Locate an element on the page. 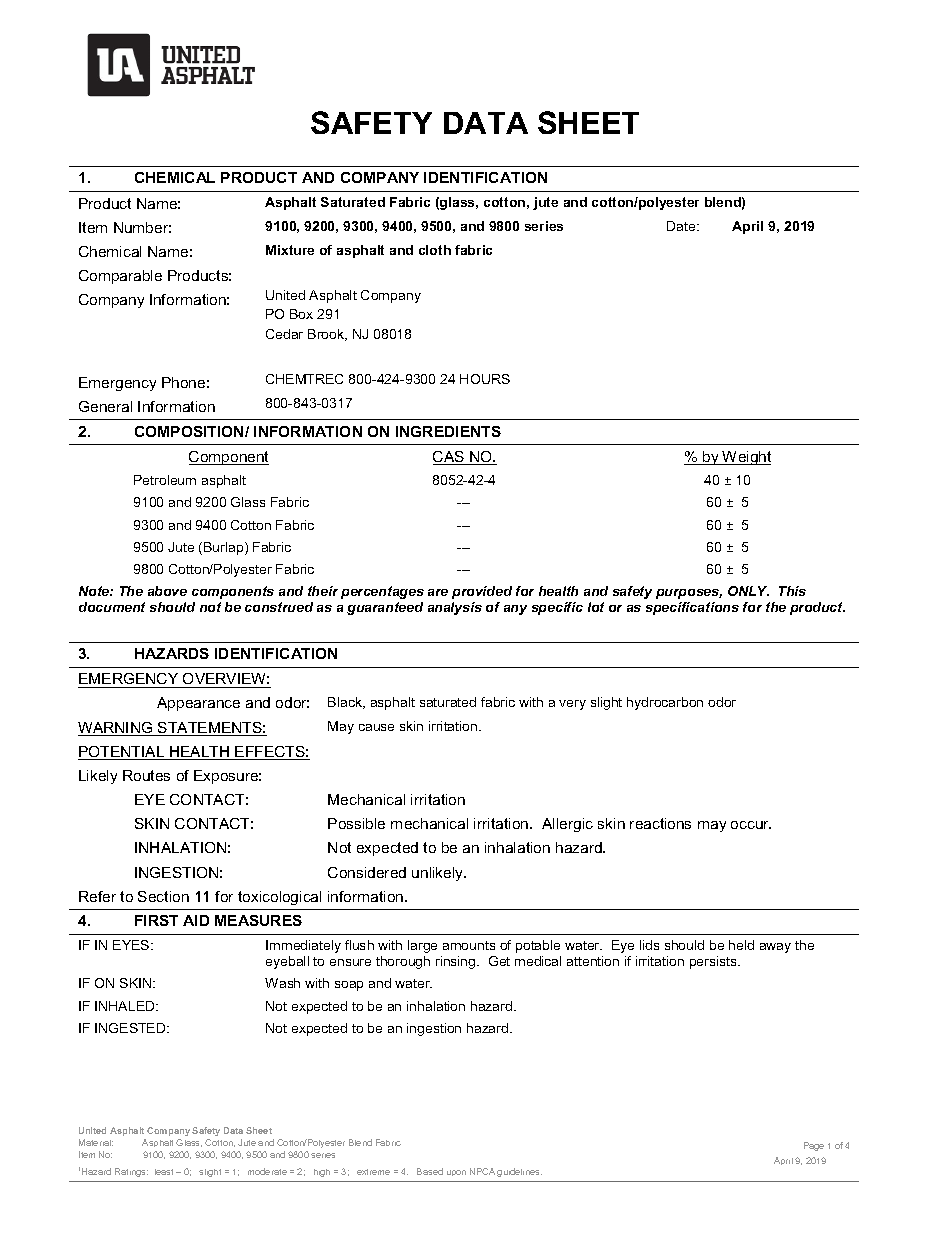 Image resolution: width=952 pixels, height=1233 pixels. held is located at coordinates (741, 945).
